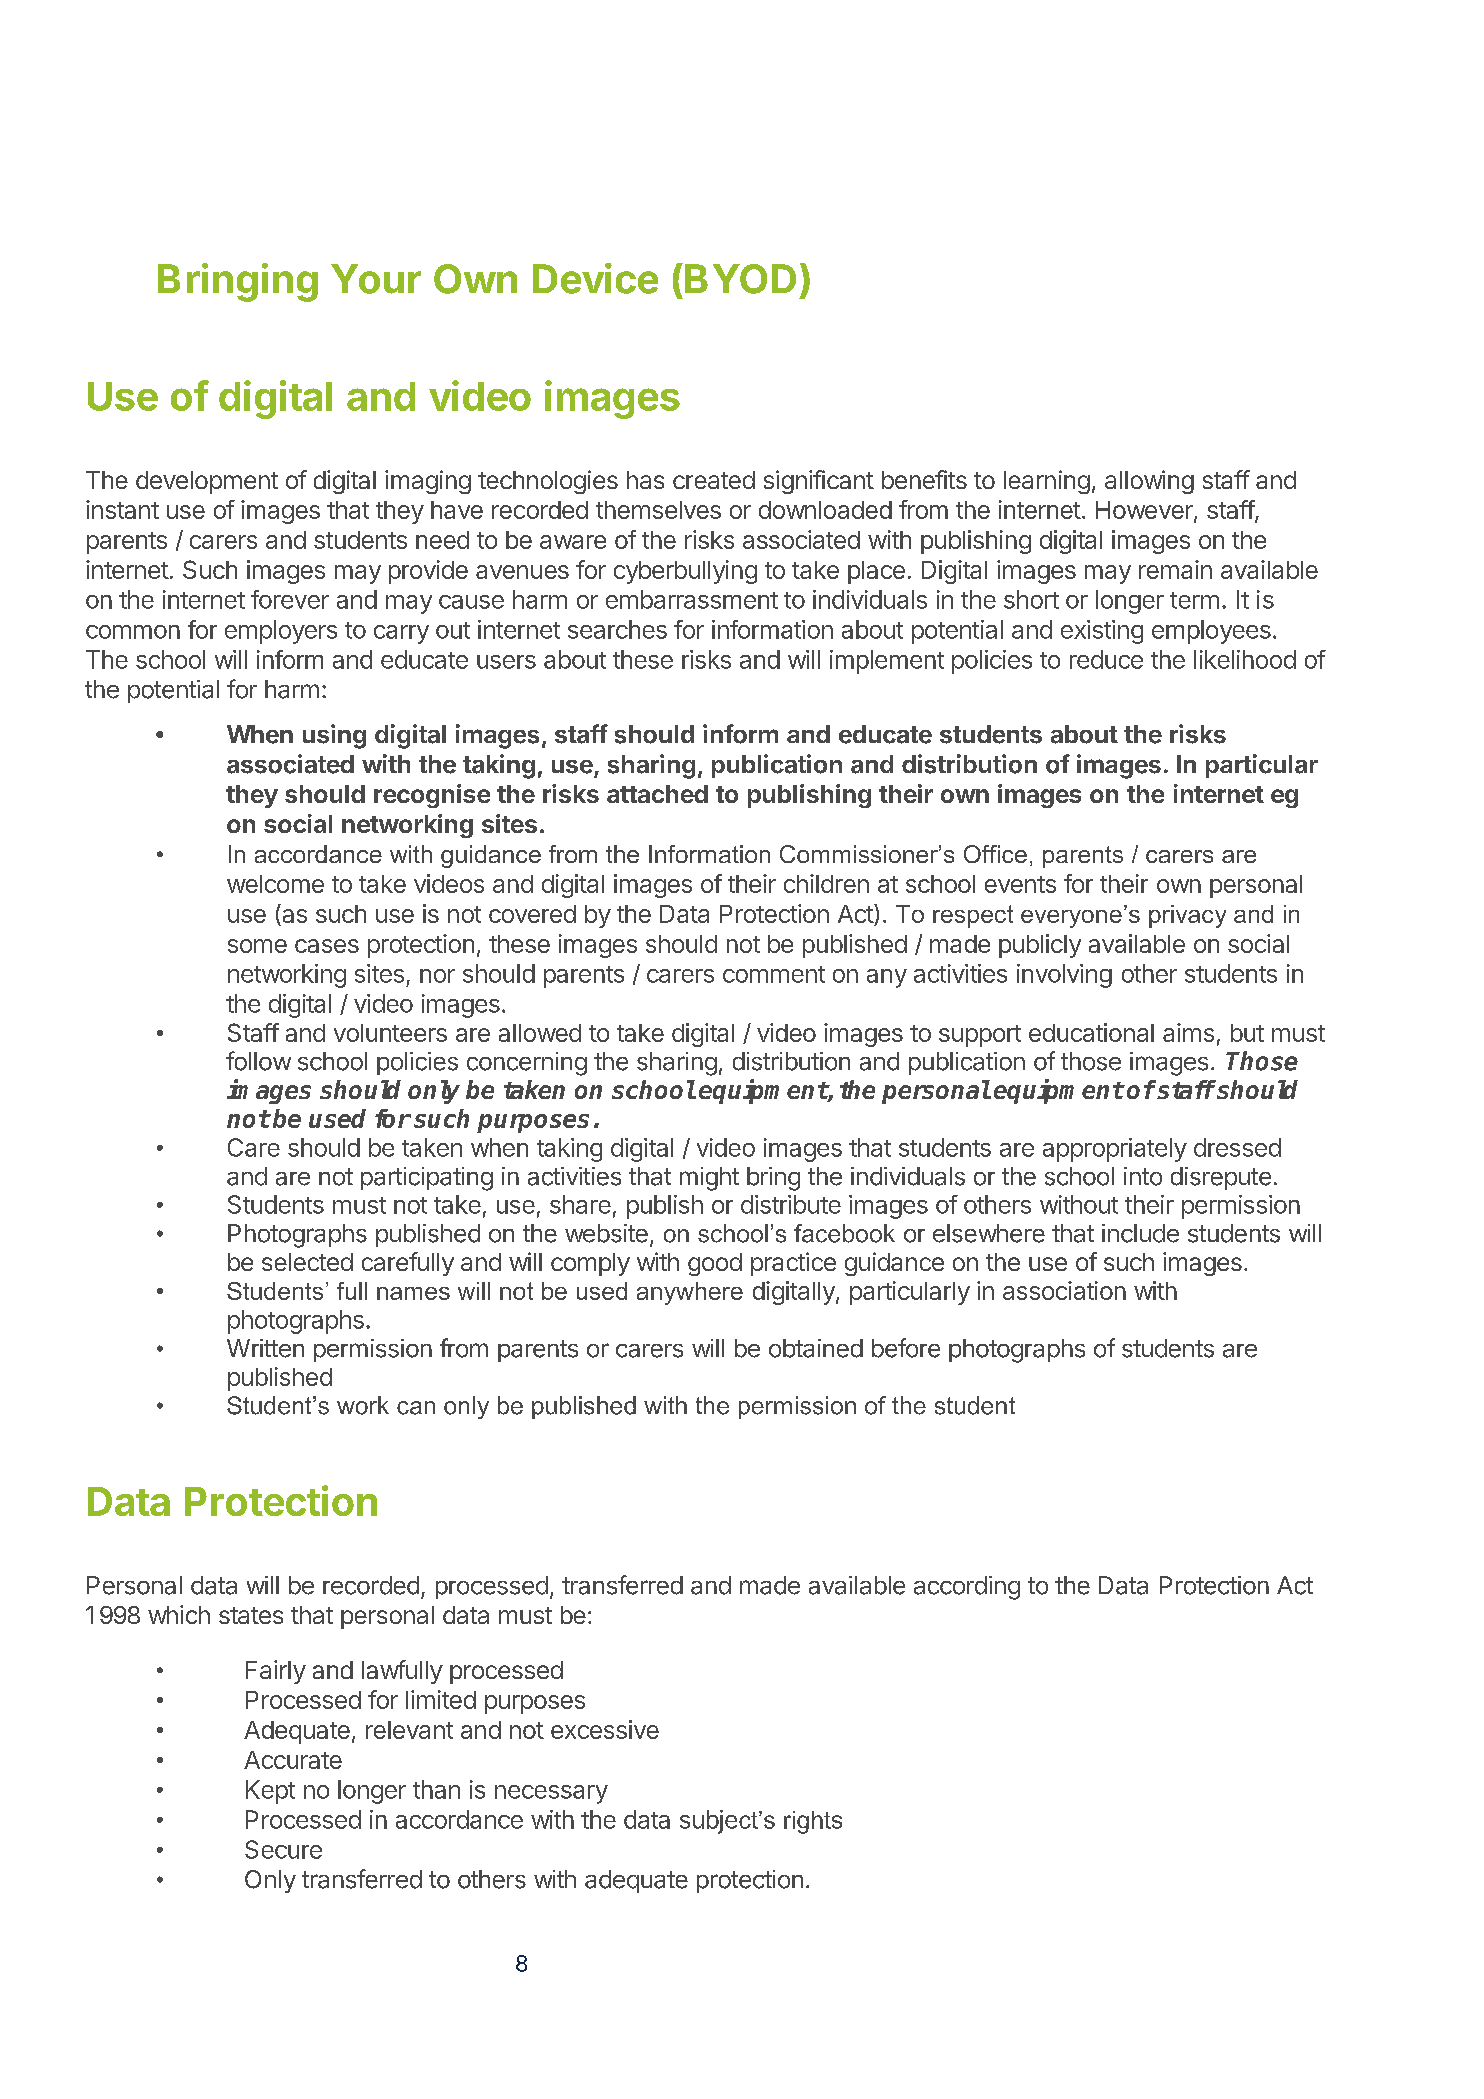 The height and width of the screenshot is (2099, 1484). I want to click on association, so click(1064, 1290).
